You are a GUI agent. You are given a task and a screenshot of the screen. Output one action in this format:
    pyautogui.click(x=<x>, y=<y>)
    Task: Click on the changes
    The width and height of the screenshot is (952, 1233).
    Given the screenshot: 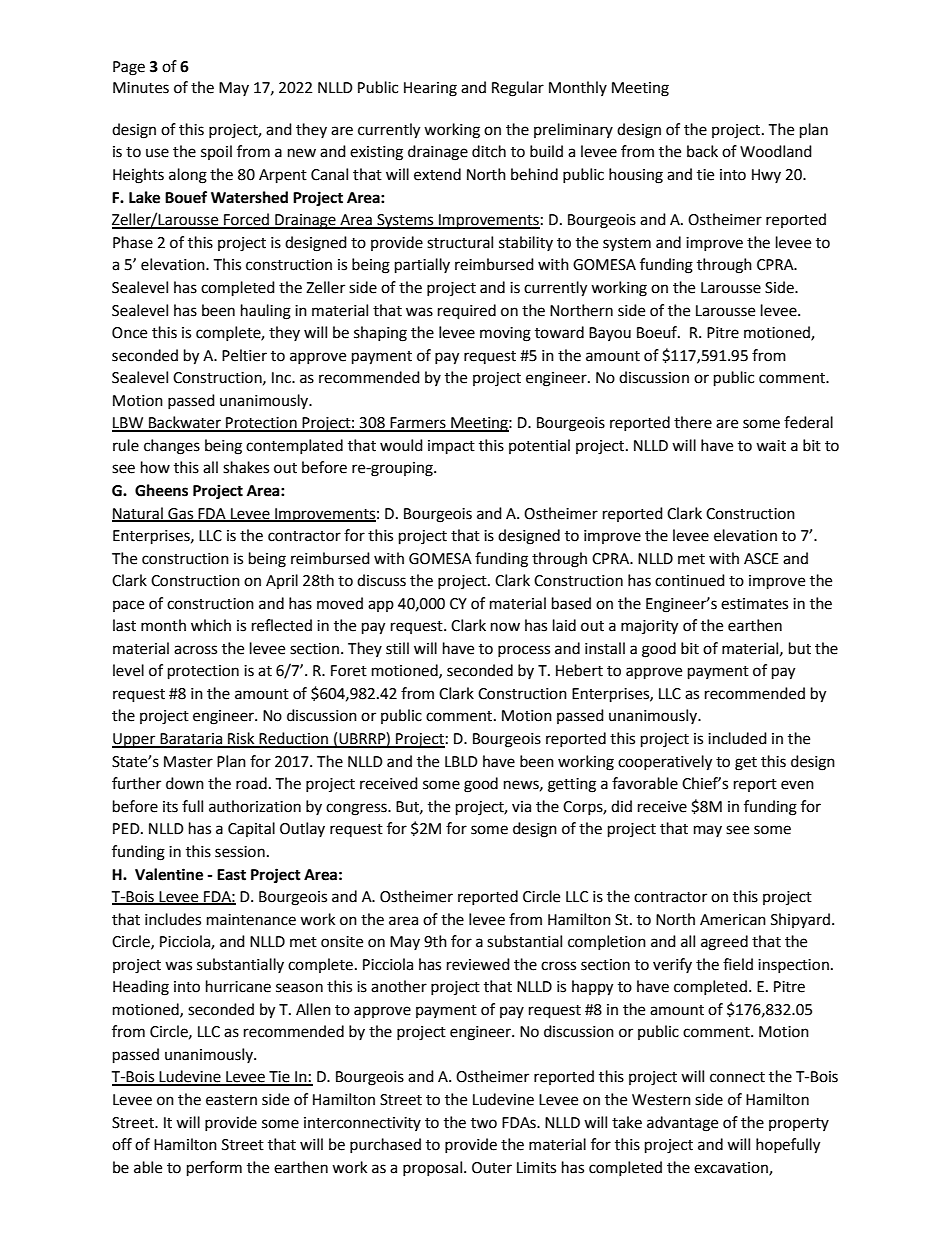 What is the action you would take?
    pyautogui.click(x=172, y=447)
